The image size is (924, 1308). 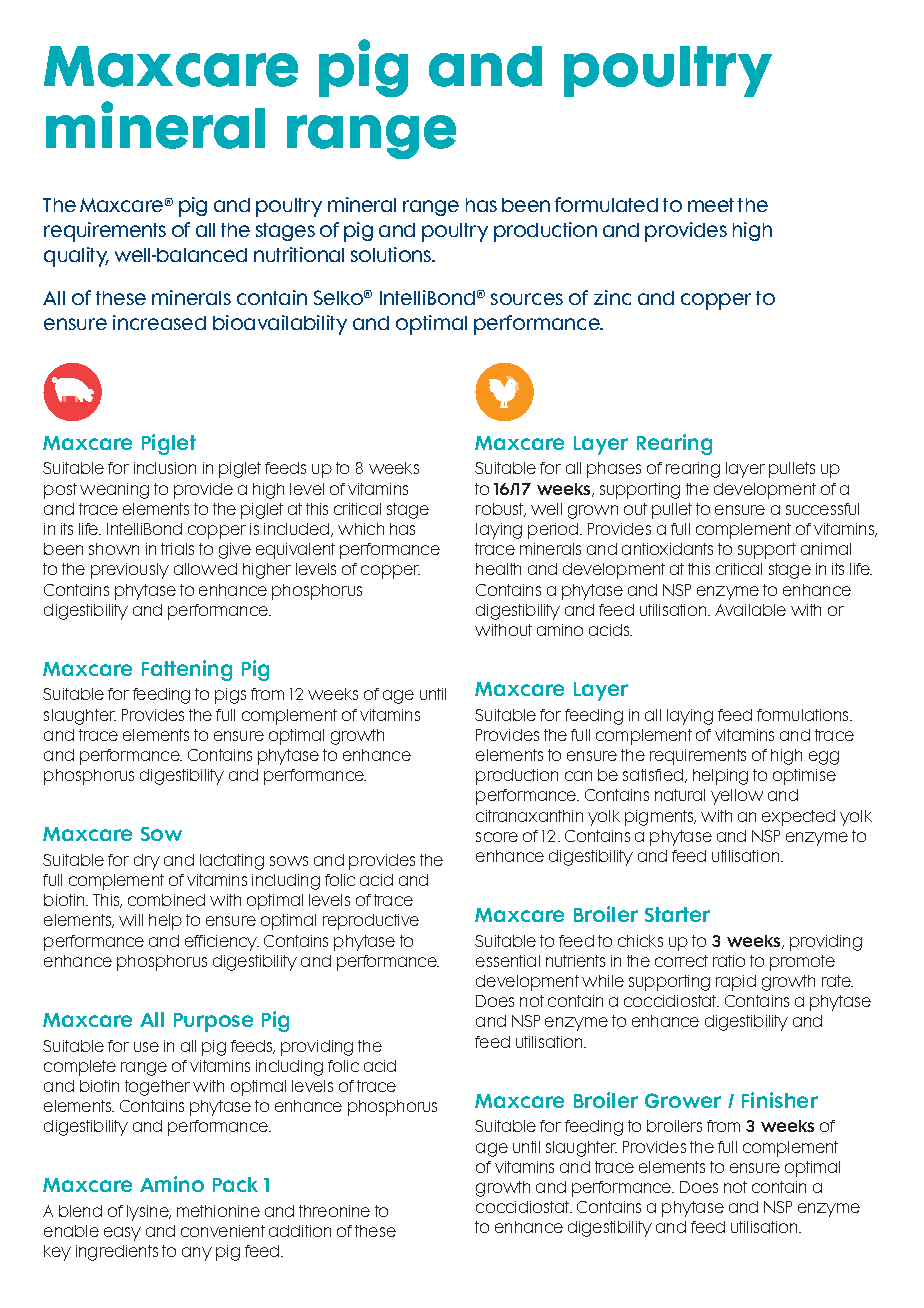 What do you see at coordinates (780, 1100) in the page?
I see `Finisher` at bounding box center [780, 1100].
